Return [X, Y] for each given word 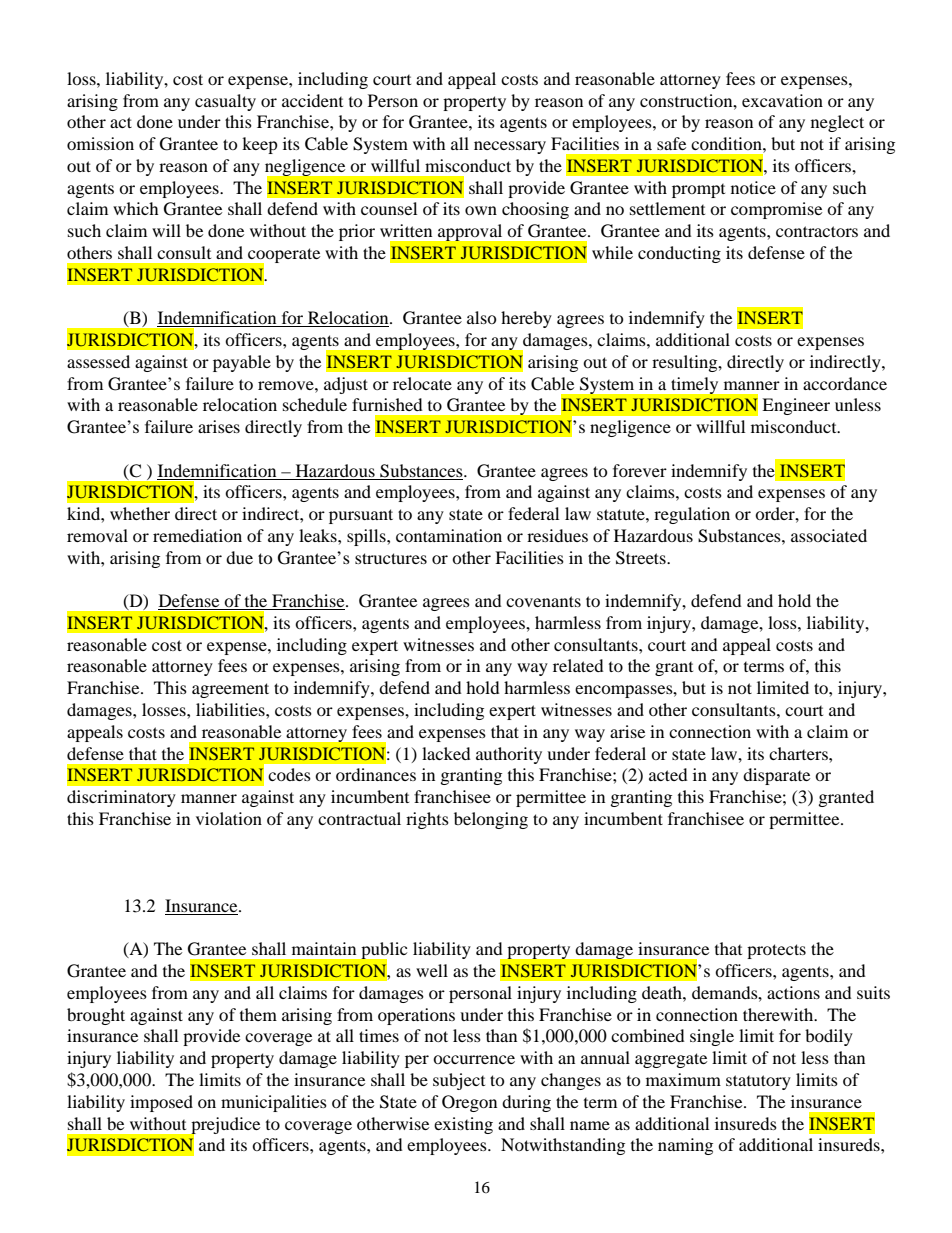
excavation [782, 100]
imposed [161, 1103]
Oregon [469, 1103]
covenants [543, 601]
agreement [230, 690]
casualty [225, 102]
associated [829, 535]
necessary [510, 147]
